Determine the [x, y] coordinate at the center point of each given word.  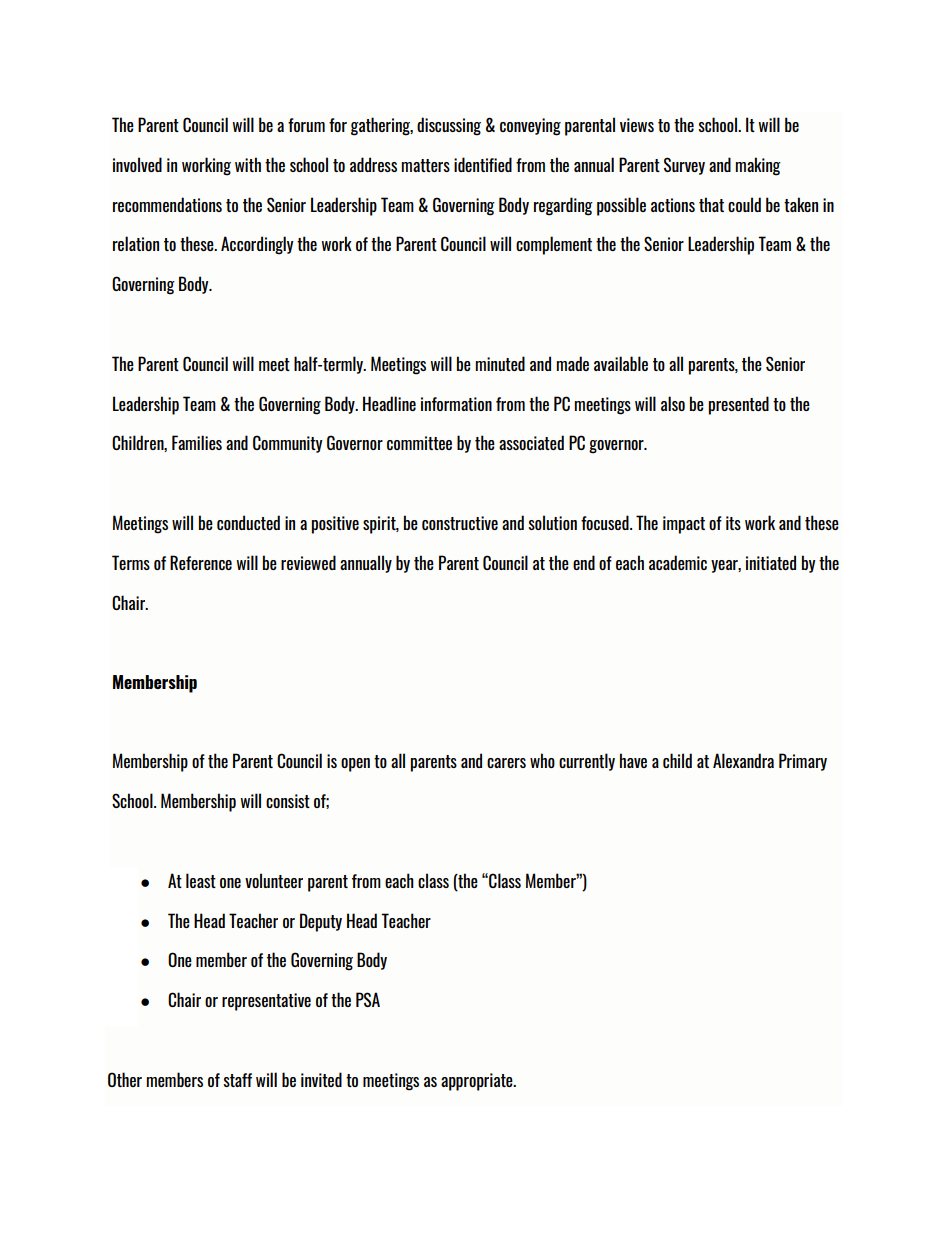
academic [678, 562]
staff [237, 1080]
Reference [201, 562]
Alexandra [743, 760]
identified [483, 164]
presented [738, 405]
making [758, 166]
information [456, 404]
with [248, 164]
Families [197, 442]
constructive [460, 523]
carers [506, 763]
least [201, 880]
